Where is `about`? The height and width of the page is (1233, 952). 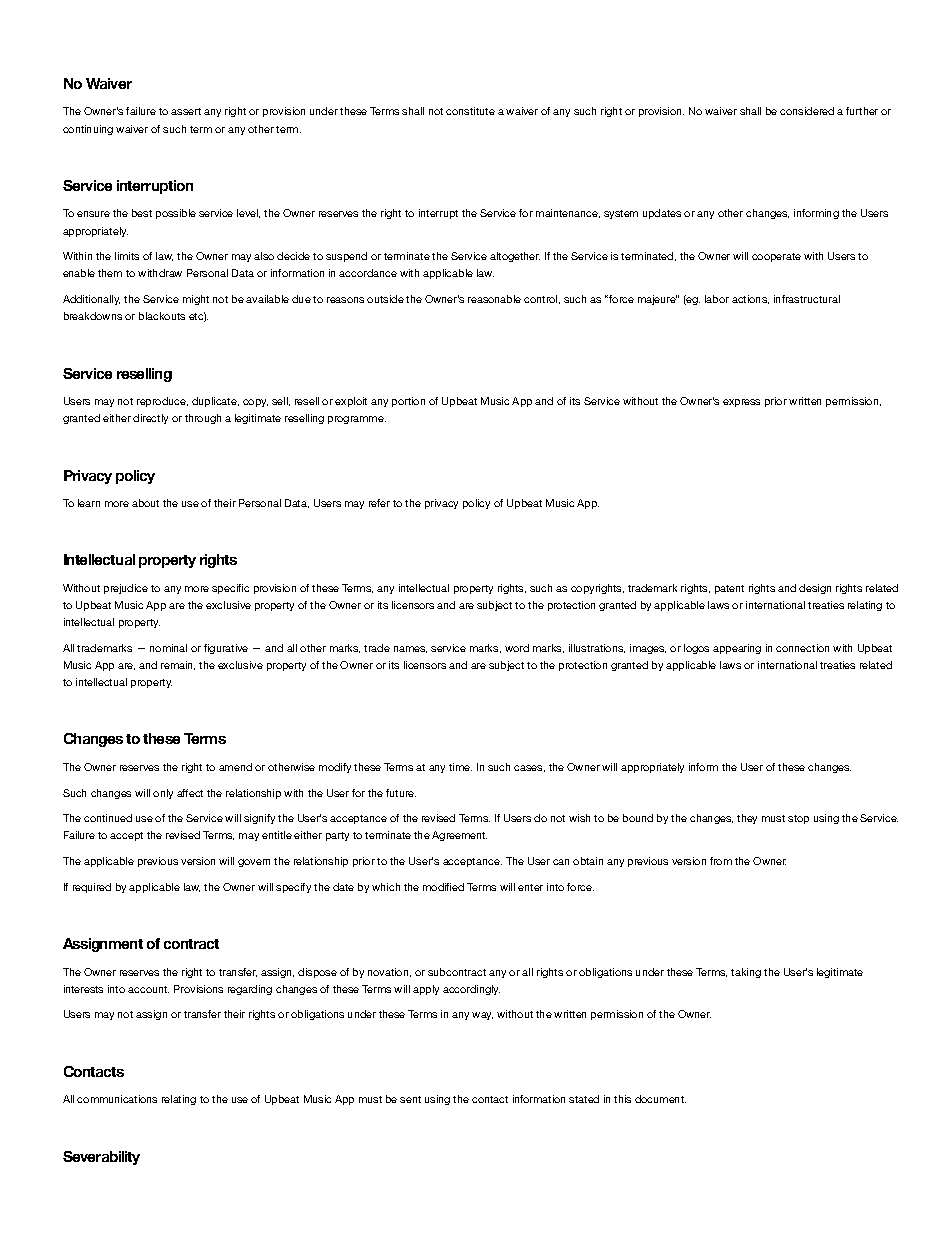 about is located at coordinates (145, 503).
